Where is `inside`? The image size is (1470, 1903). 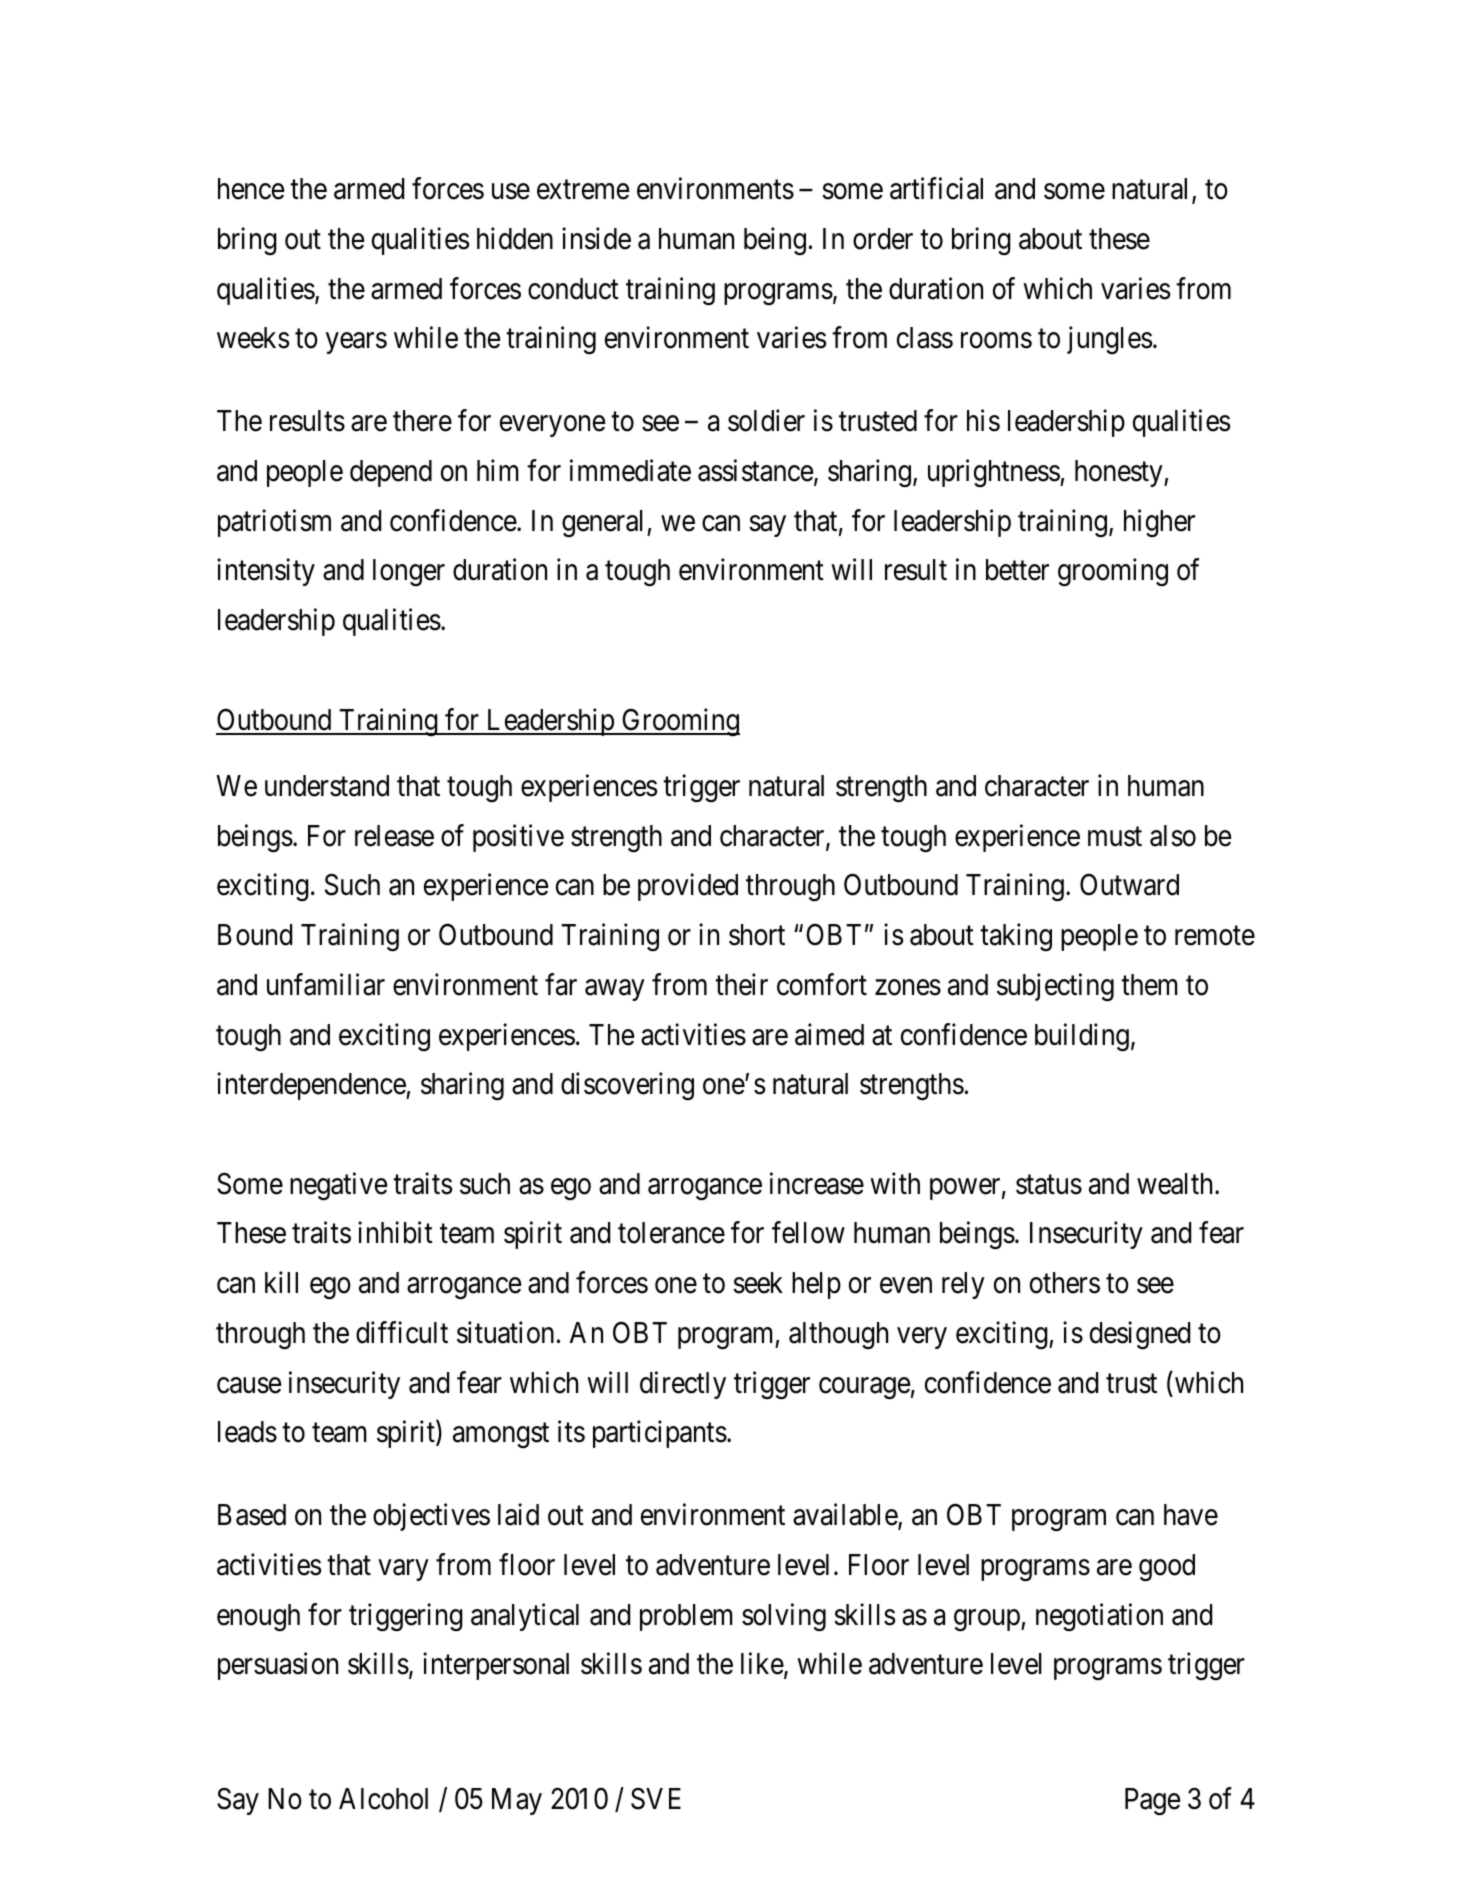 inside is located at coordinates (596, 238).
